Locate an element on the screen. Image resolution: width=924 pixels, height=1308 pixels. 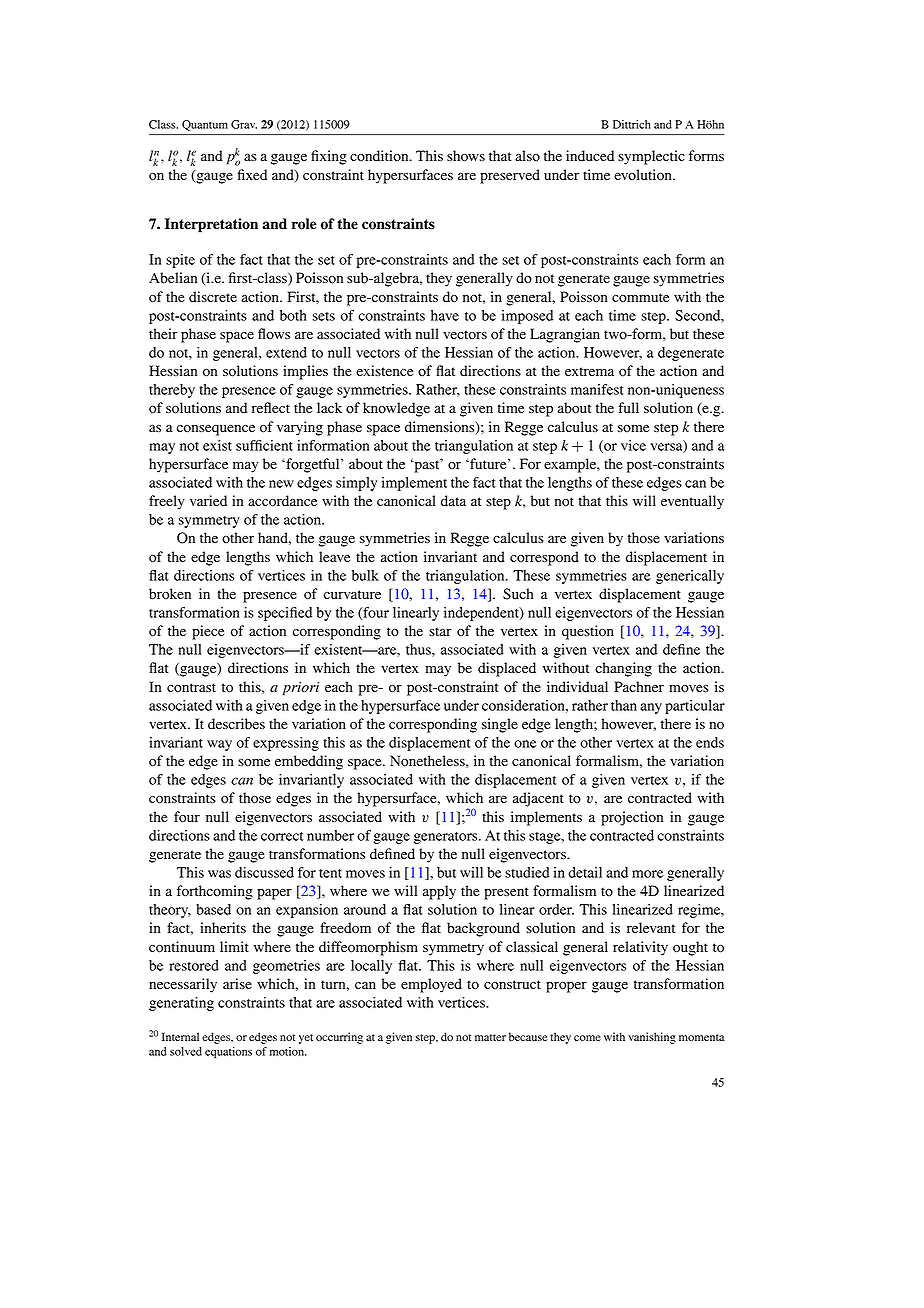
vanishing is located at coordinates (652, 1038).
